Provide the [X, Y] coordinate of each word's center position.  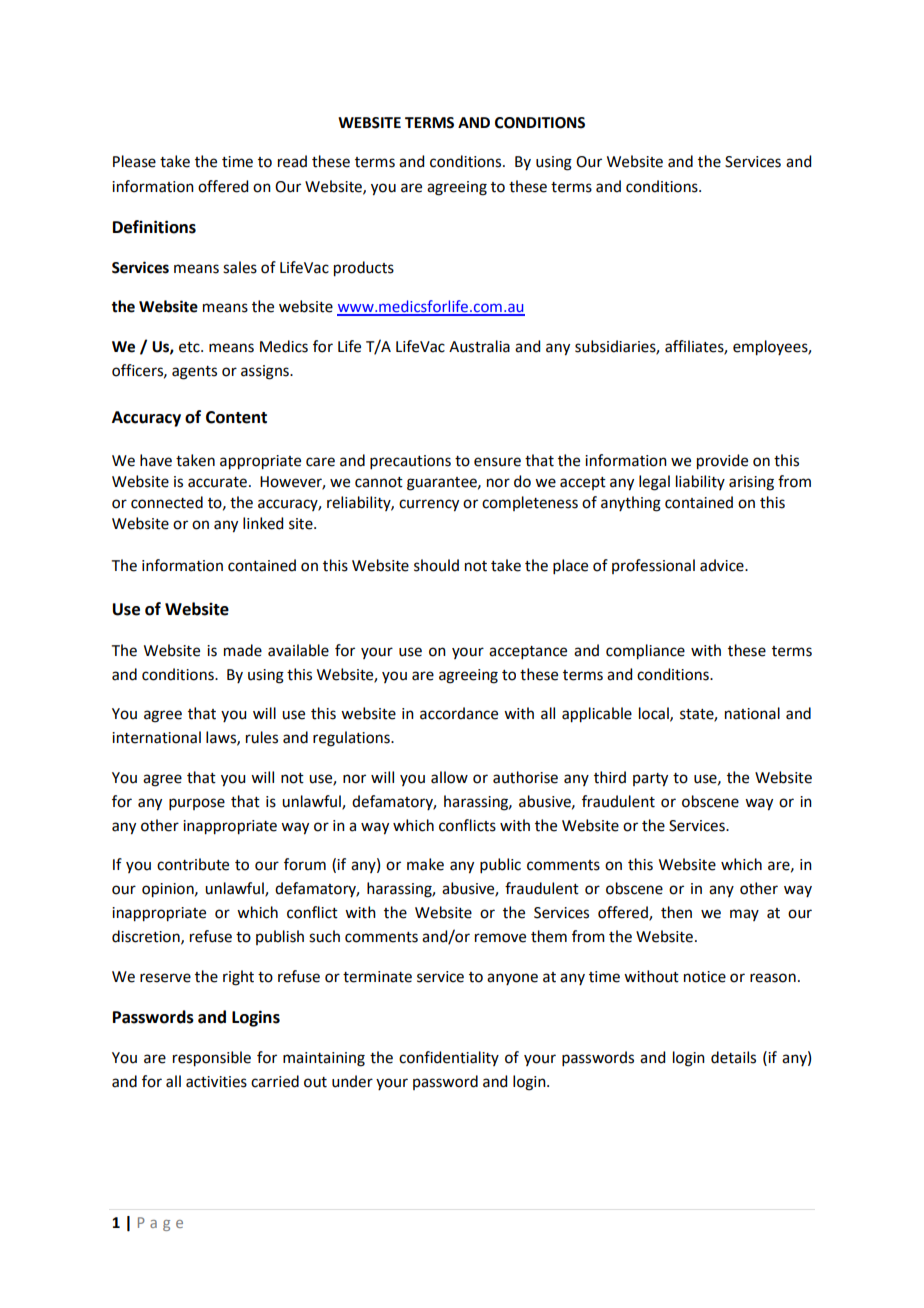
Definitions [154, 227]
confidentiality [449, 1058]
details [733, 1057]
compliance [645, 652]
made [243, 650]
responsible [212, 1059]
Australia [479, 346]
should [436, 565]
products [364, 269]
